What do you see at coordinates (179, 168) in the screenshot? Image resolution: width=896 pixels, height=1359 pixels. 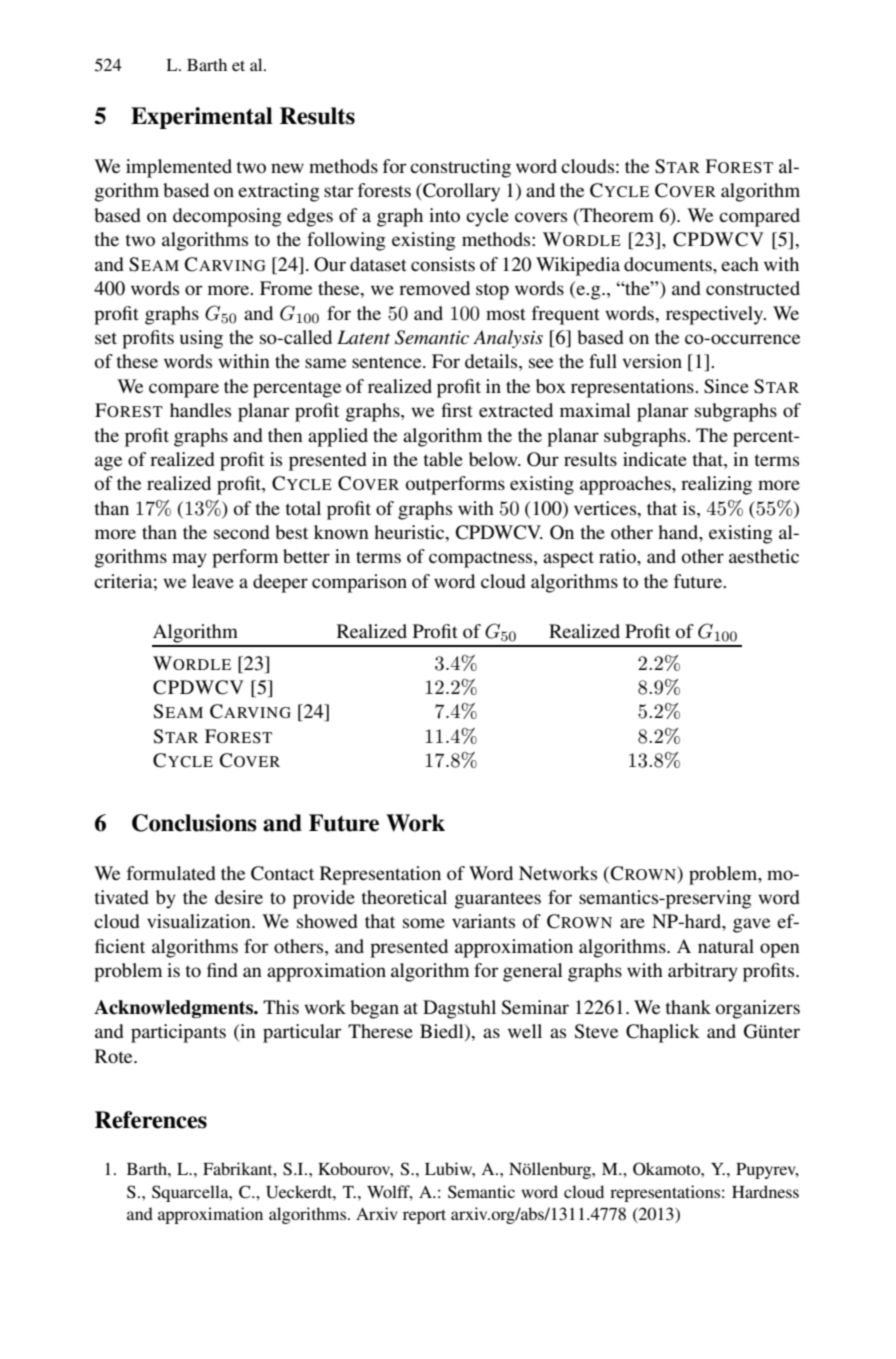 I see `implemented` at bounding box center [179, 168].
